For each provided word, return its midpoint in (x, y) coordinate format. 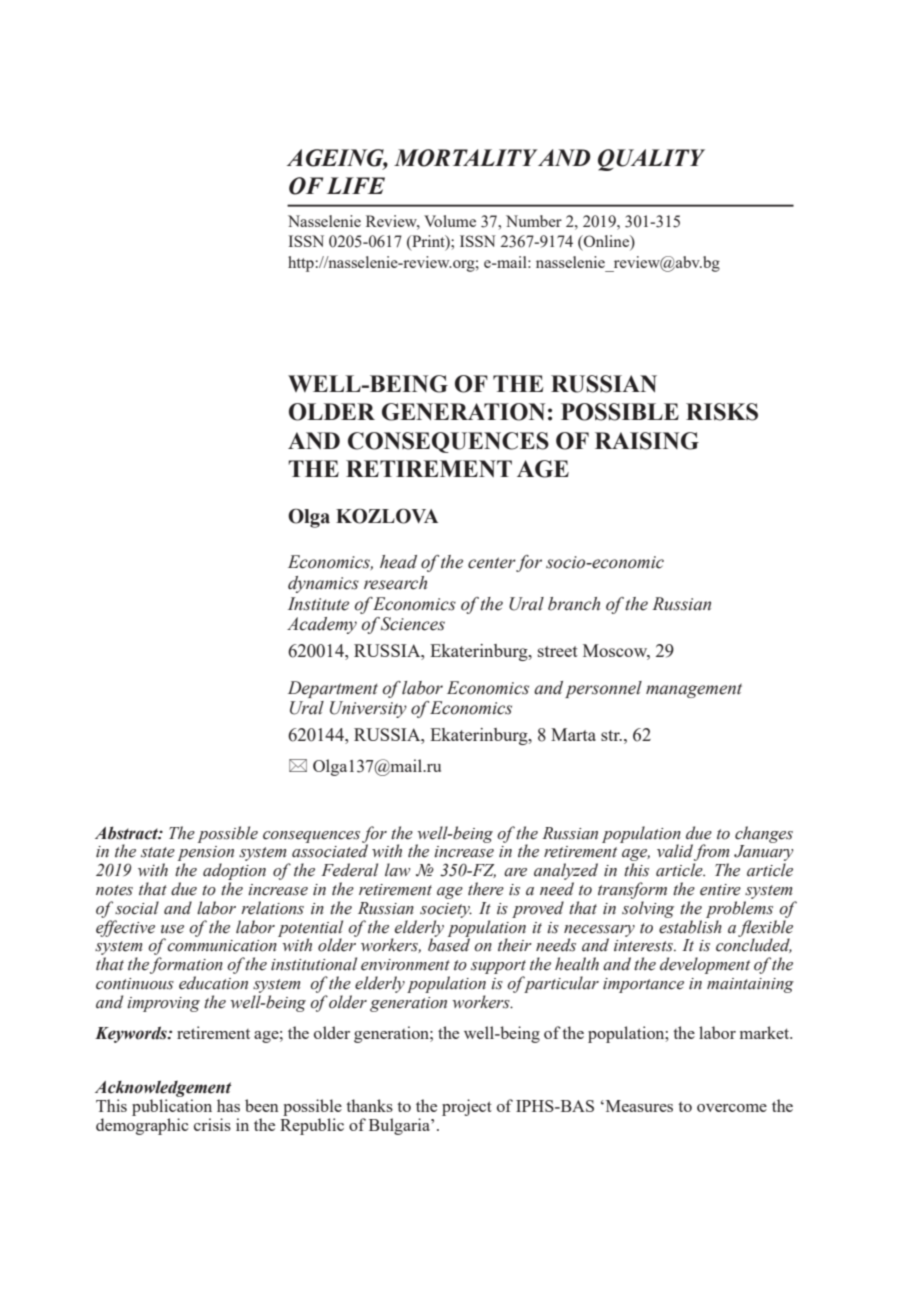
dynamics (323, 584)
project (467, 1107)
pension (205, 855)
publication (172, 1109)
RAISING (647, 441)
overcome (732, 1108)
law (397, 870)
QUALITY (651, 160)
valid (675, 851)
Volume (450, 221)
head (398, 562)
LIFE (356, 185)
